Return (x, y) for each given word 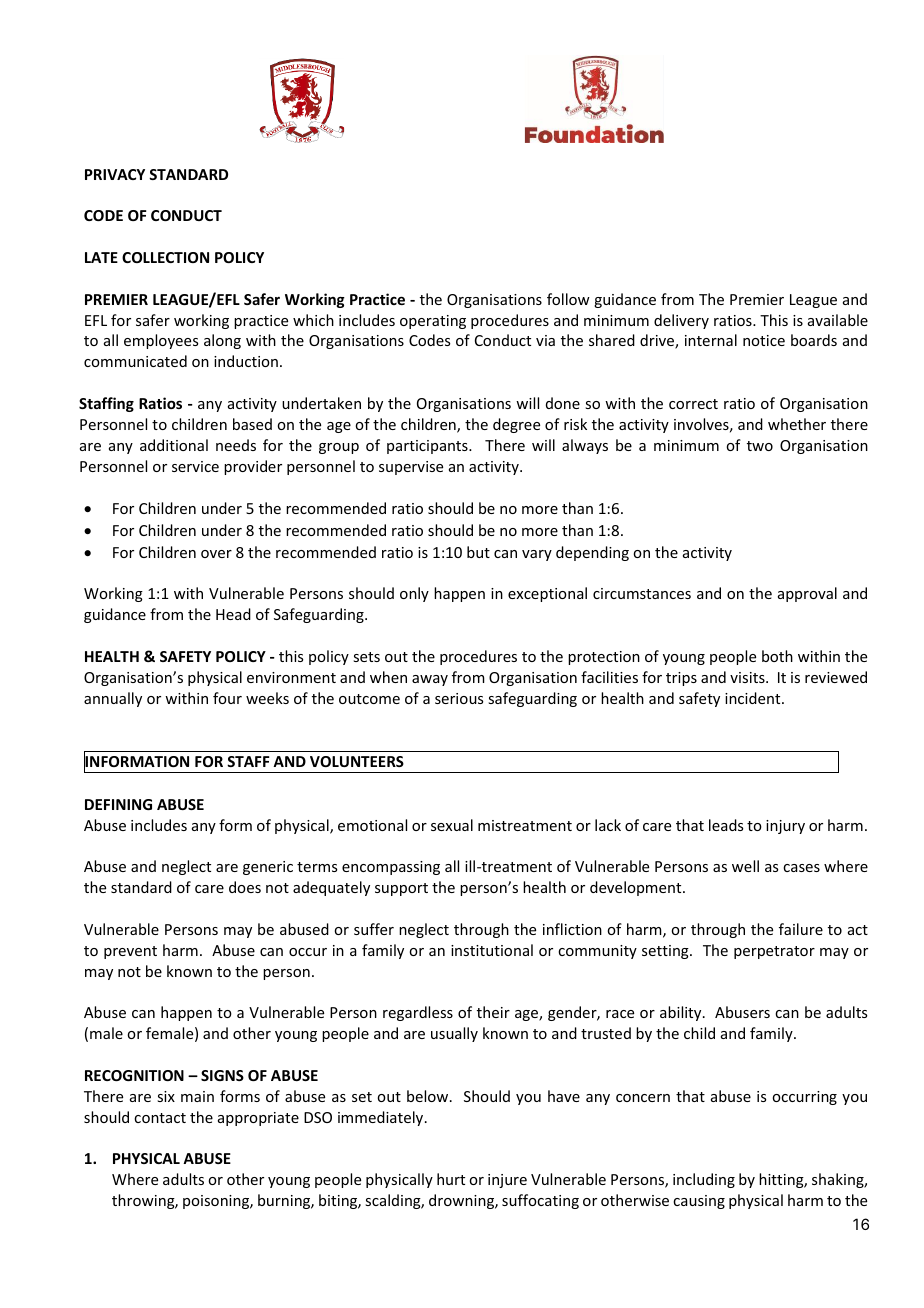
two (760, 446)
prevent (130, 952)
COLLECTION (165, 257)
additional (174, 445)
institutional (492, 950)
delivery (681, 321)
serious (459, 698)
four (227, 698)
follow (568, 299)
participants (428, 447)
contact (160, 1118)
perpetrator (774, 952)
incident (754, 698)
